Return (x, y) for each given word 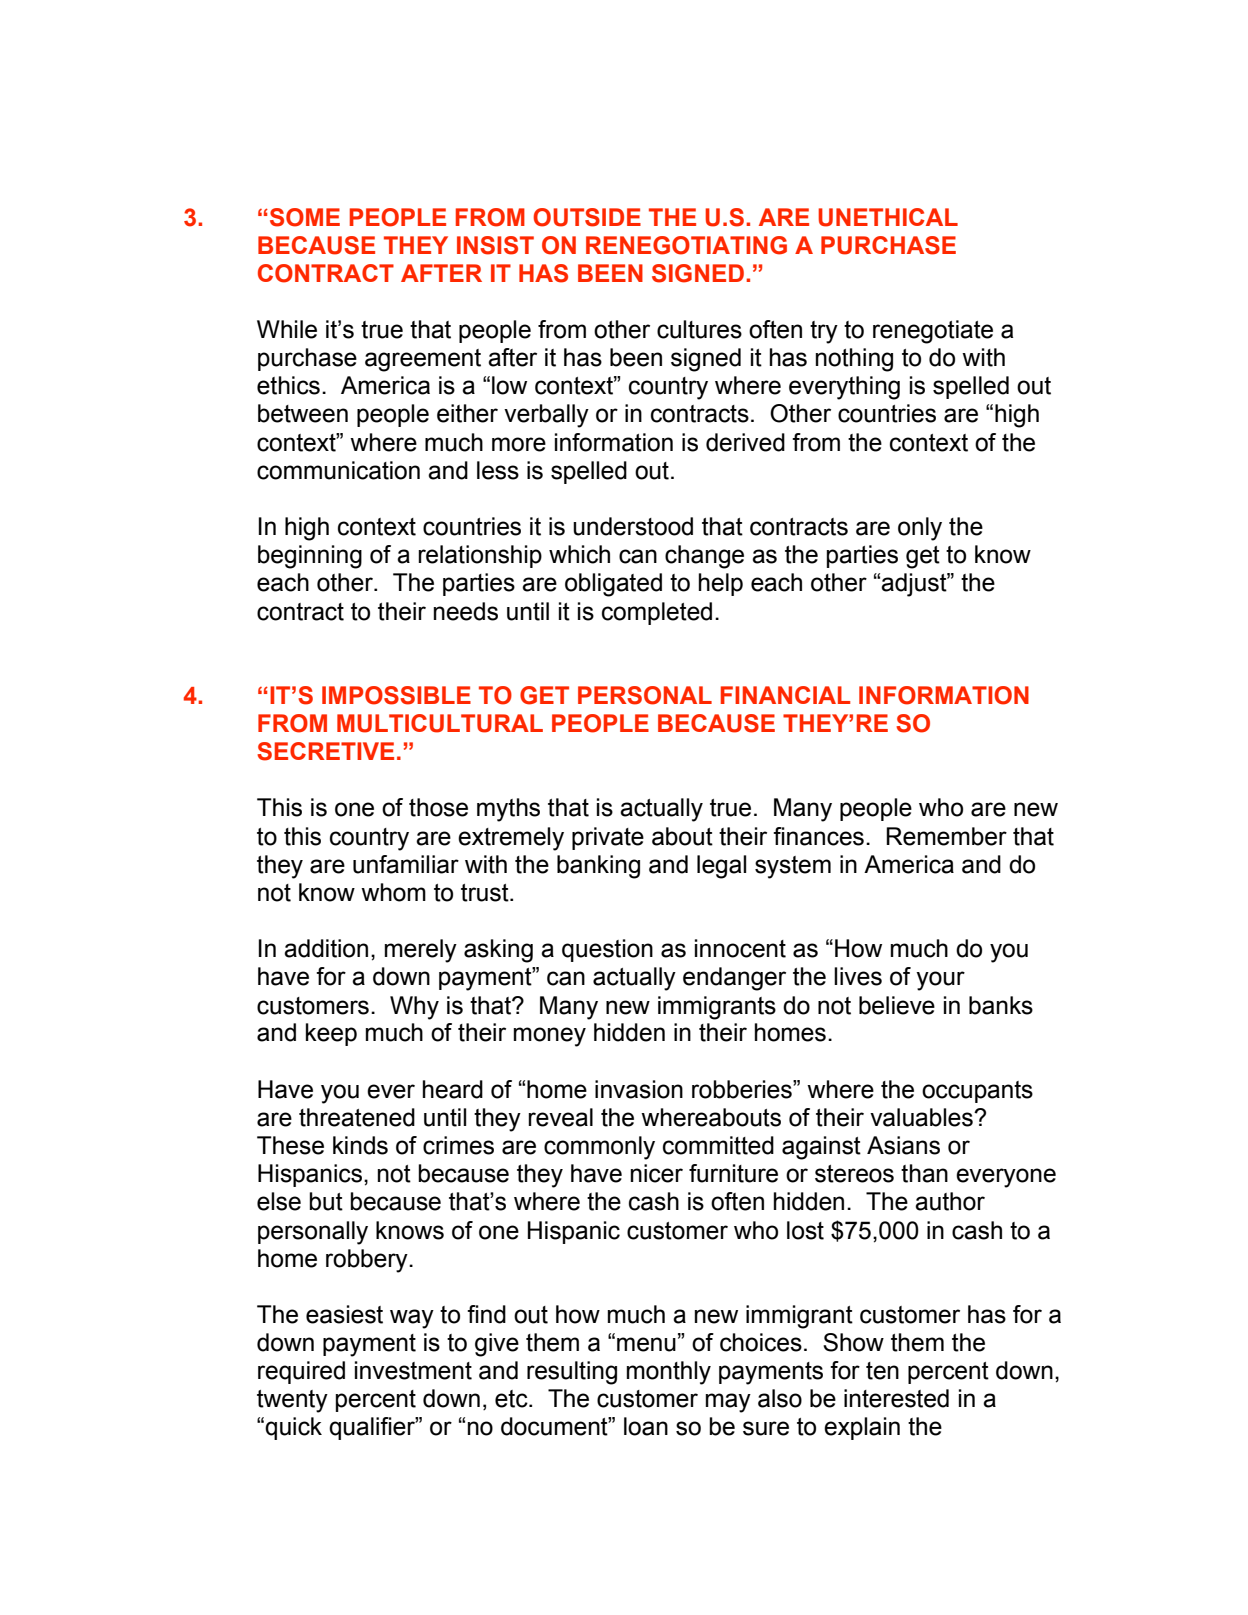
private (608, 838)
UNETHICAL (888, 217)
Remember (946, 836)
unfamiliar (406, 864)
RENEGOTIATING (686, 245)
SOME (305, 217)
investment (413, 1370)
